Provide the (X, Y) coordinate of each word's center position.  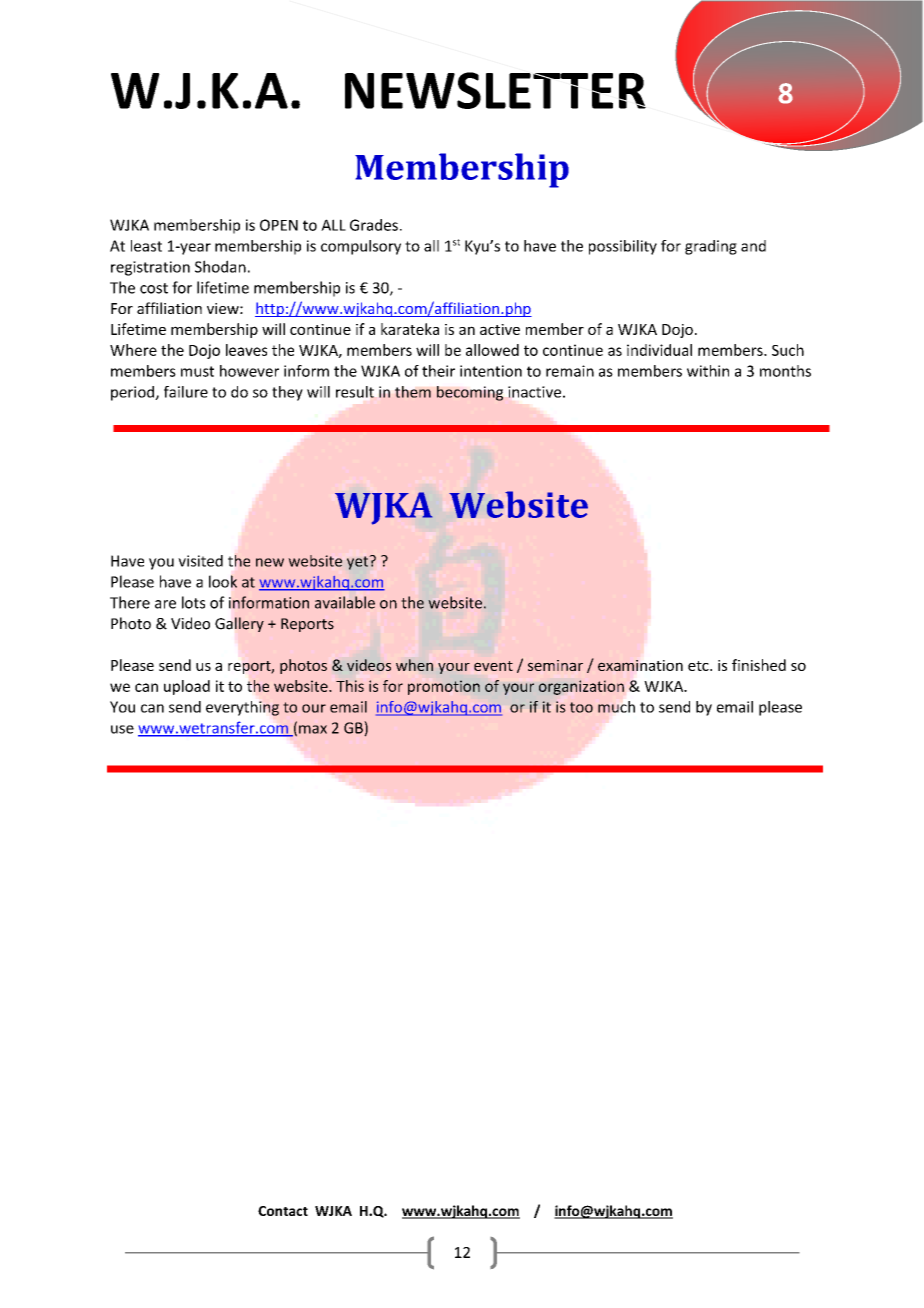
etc (699, 666)
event (493, 666)
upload (187, 687)
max (313, 729)
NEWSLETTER (495, 90)
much (616, 707)
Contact (283, 1211)
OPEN (279, 225)
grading (711, 247)
